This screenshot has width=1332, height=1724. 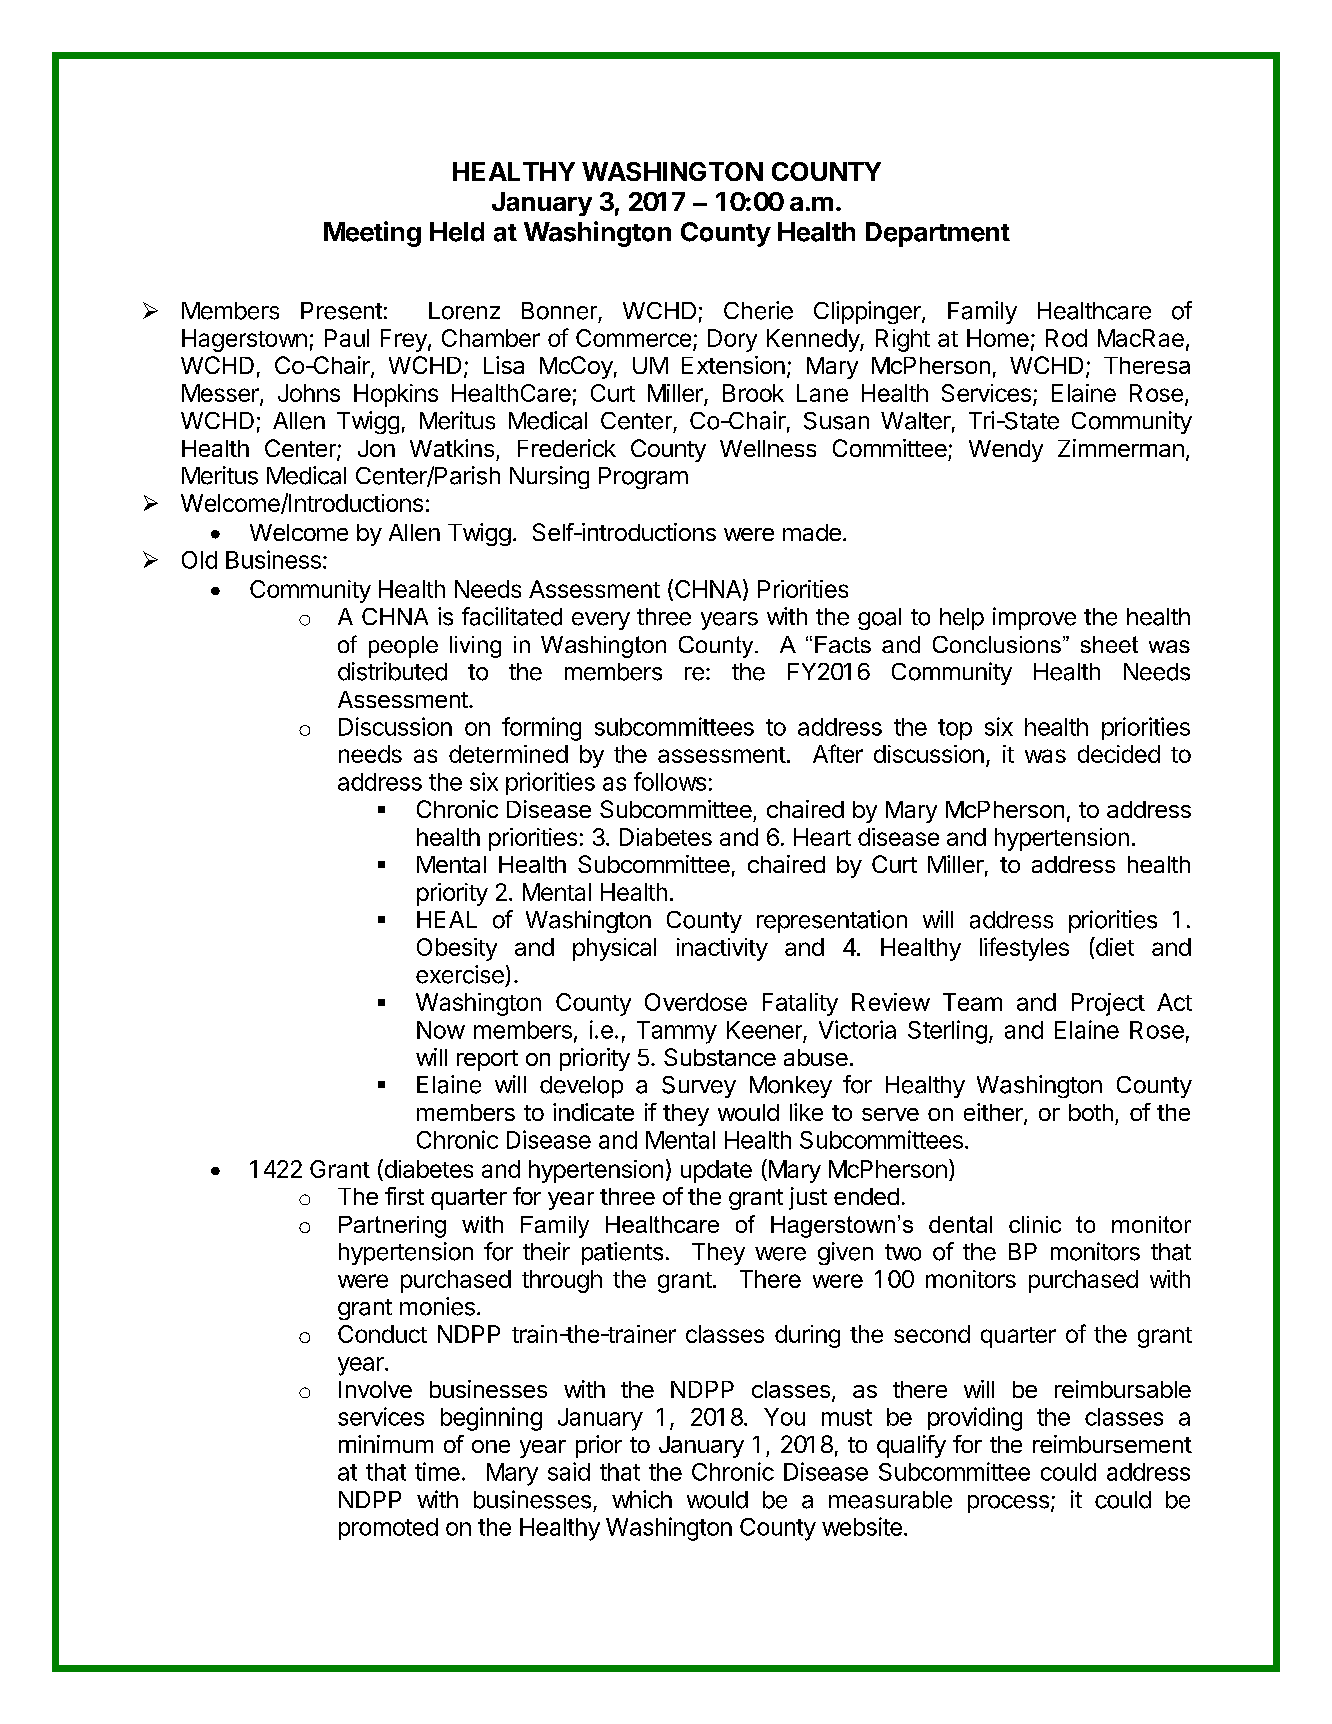 What do you see at coordinates (1024, 949) in the screenshot?
I see `lifestyles` at bounding box center [1024, 949].
